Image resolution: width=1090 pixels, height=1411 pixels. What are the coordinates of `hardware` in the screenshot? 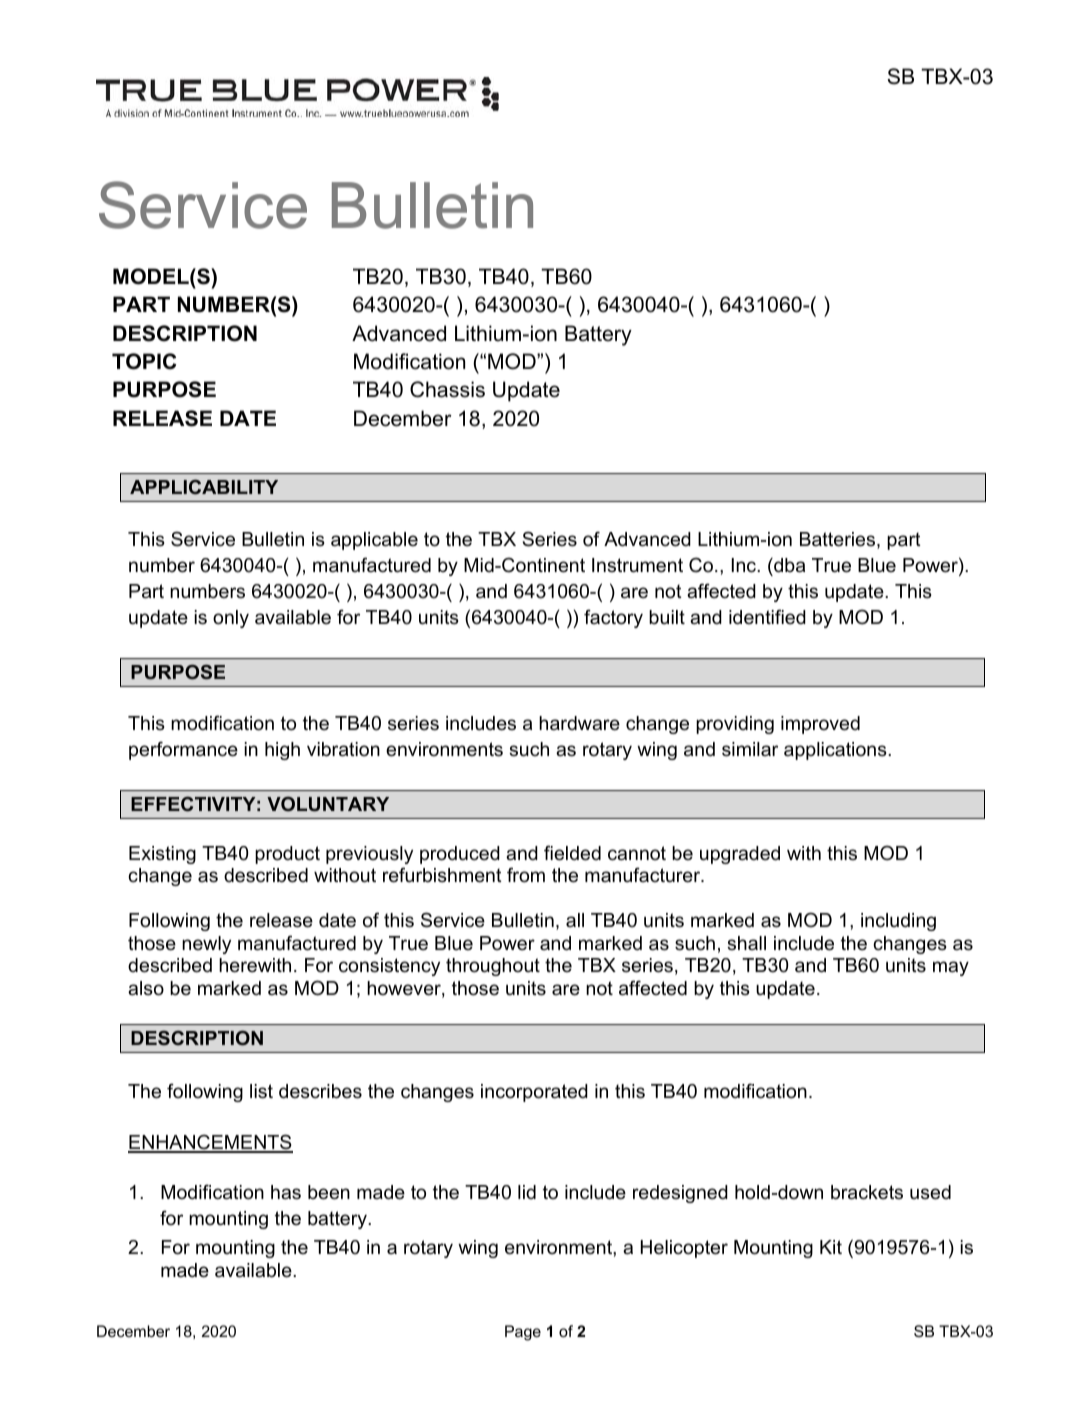 It's located at (579, 723).
